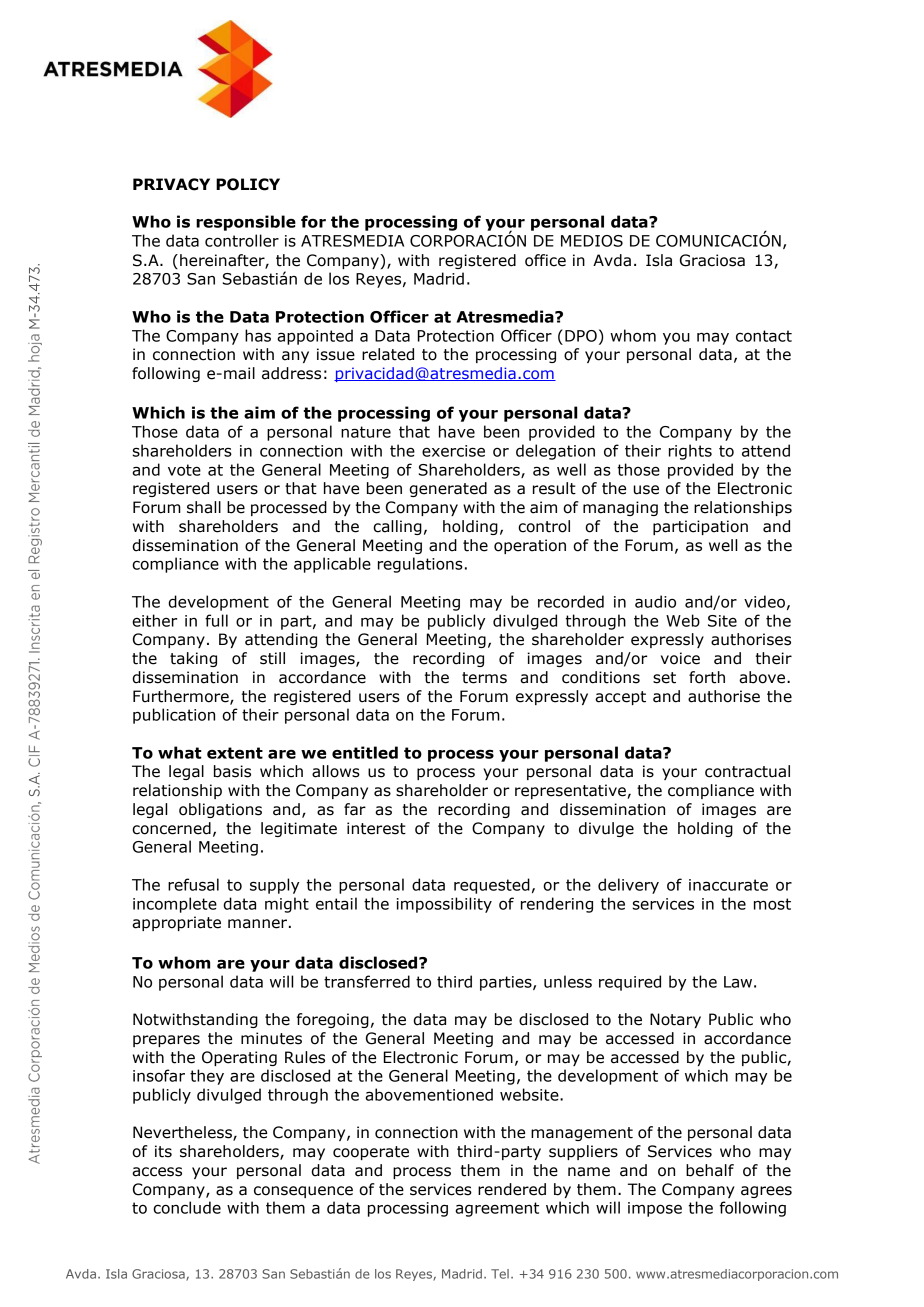 The width and height of the image is (924, 1307). What do you see at coordinates (675, 1020) in the image?
I see `Notary` at bounding box center [675, 1020].
